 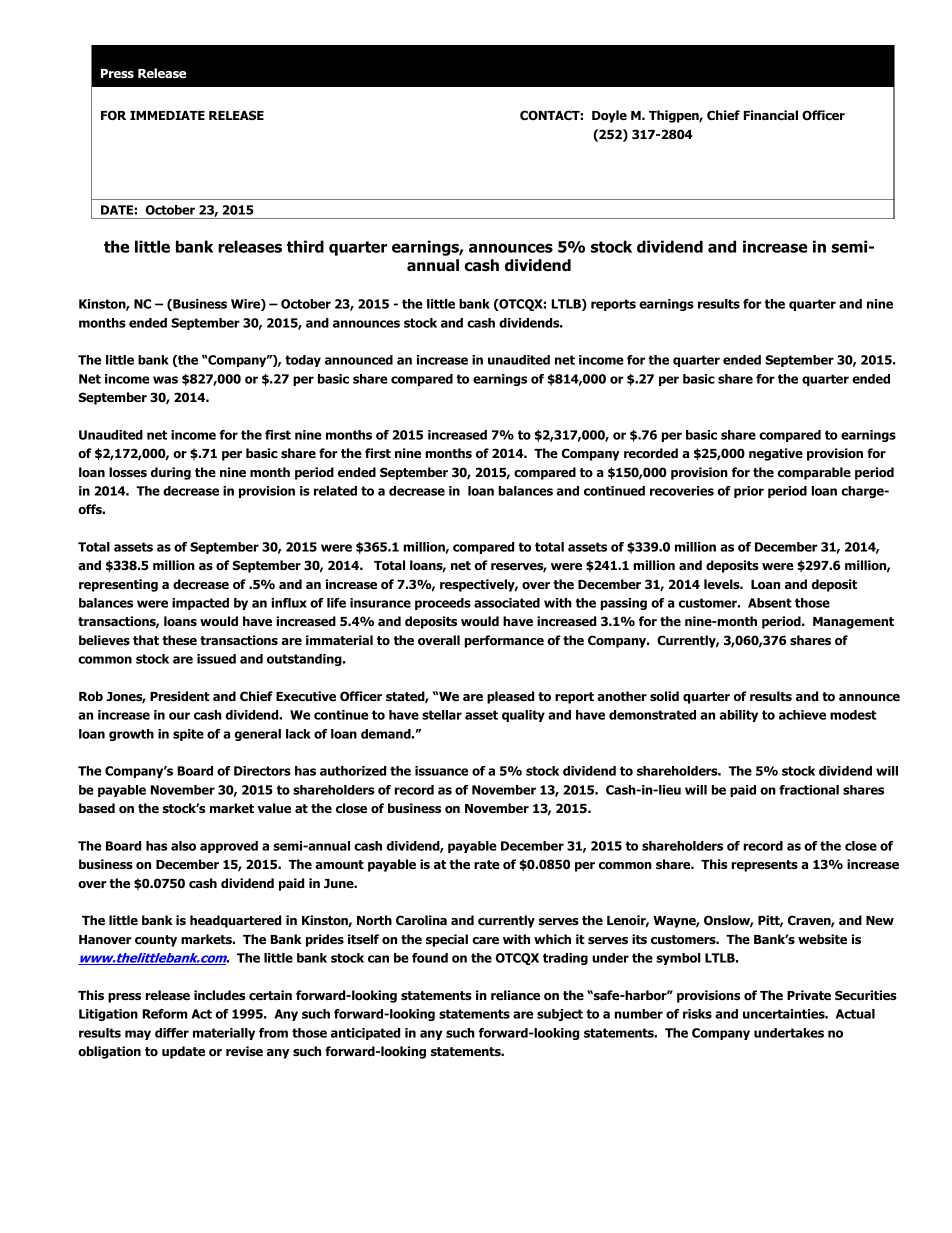 What do you see at coordinates (200, 604) in the screenshot?
I see `impacted` at bounding box center [200, 604].
